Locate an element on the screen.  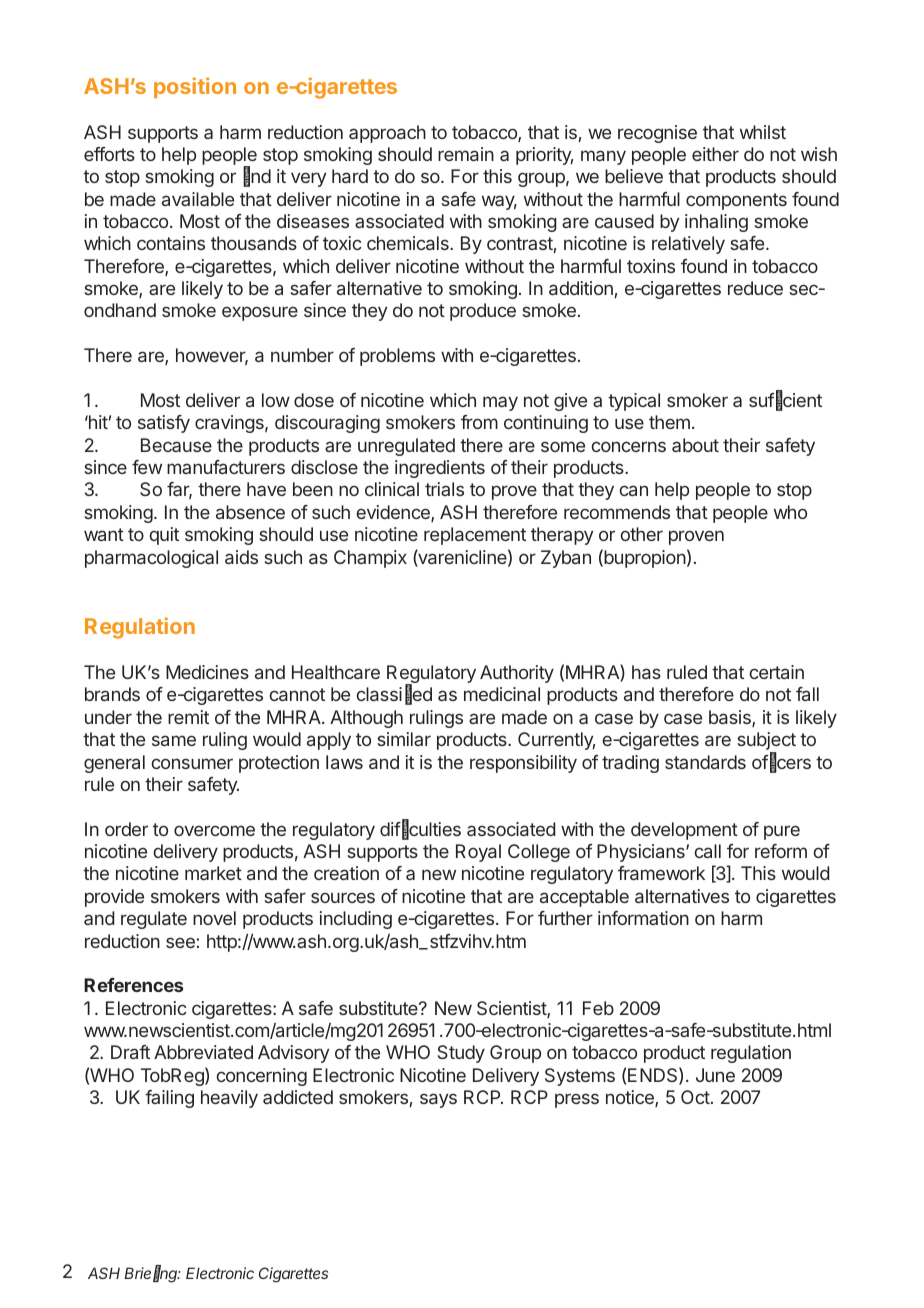
standards is located at coordinates (705, 762).
